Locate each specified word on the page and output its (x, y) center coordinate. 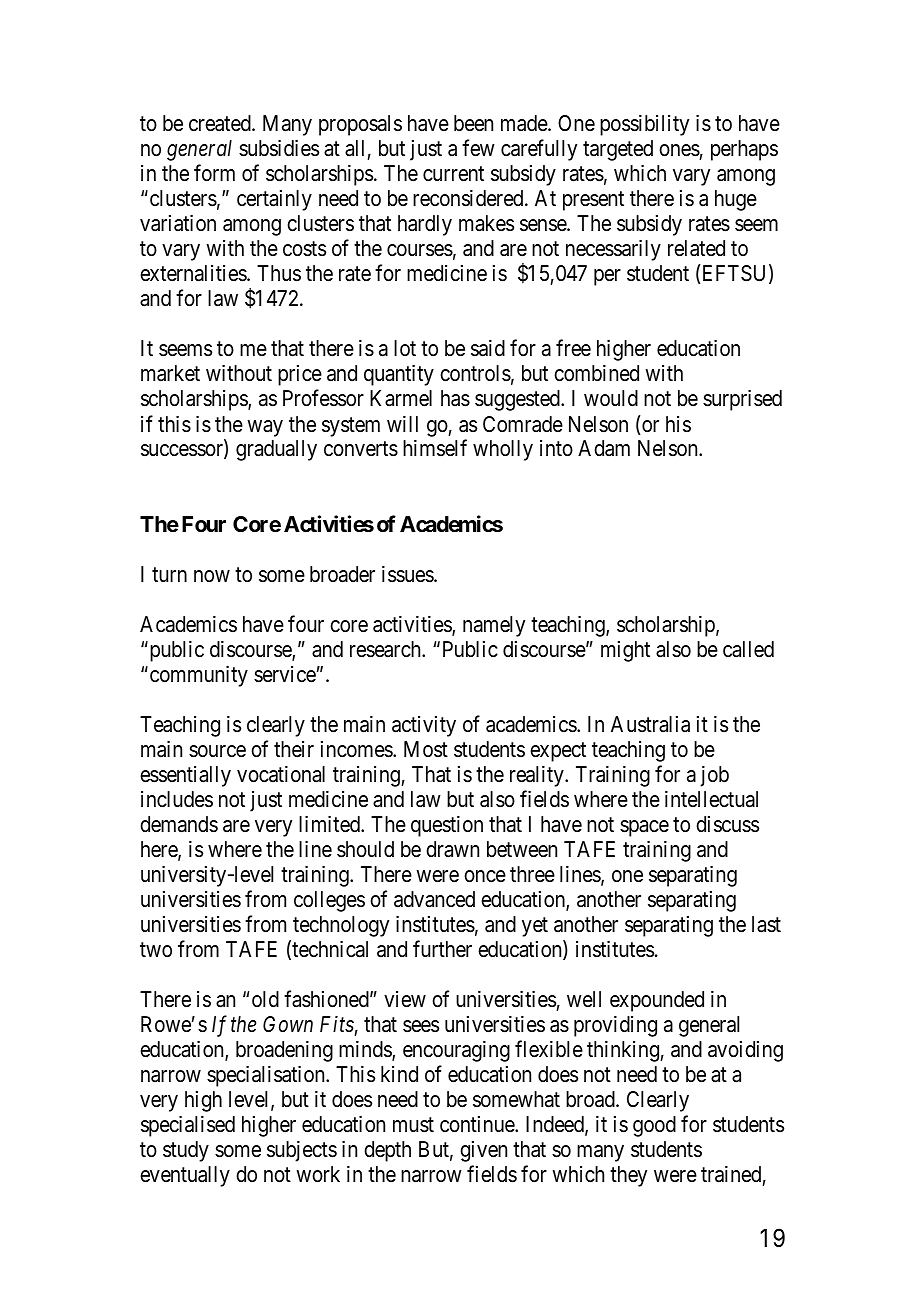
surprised (742, 400)
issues (408, 574)
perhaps (744, 150)
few (478, 148)
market (170, 373)
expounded (657, 1001)
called (748, 649)
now (212, 576)
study (186, 1151)
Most (426, 749)
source (217, 751)
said (488, 348)
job (714, 776)
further (442, 949)
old (265, 999)
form (214, 173)
